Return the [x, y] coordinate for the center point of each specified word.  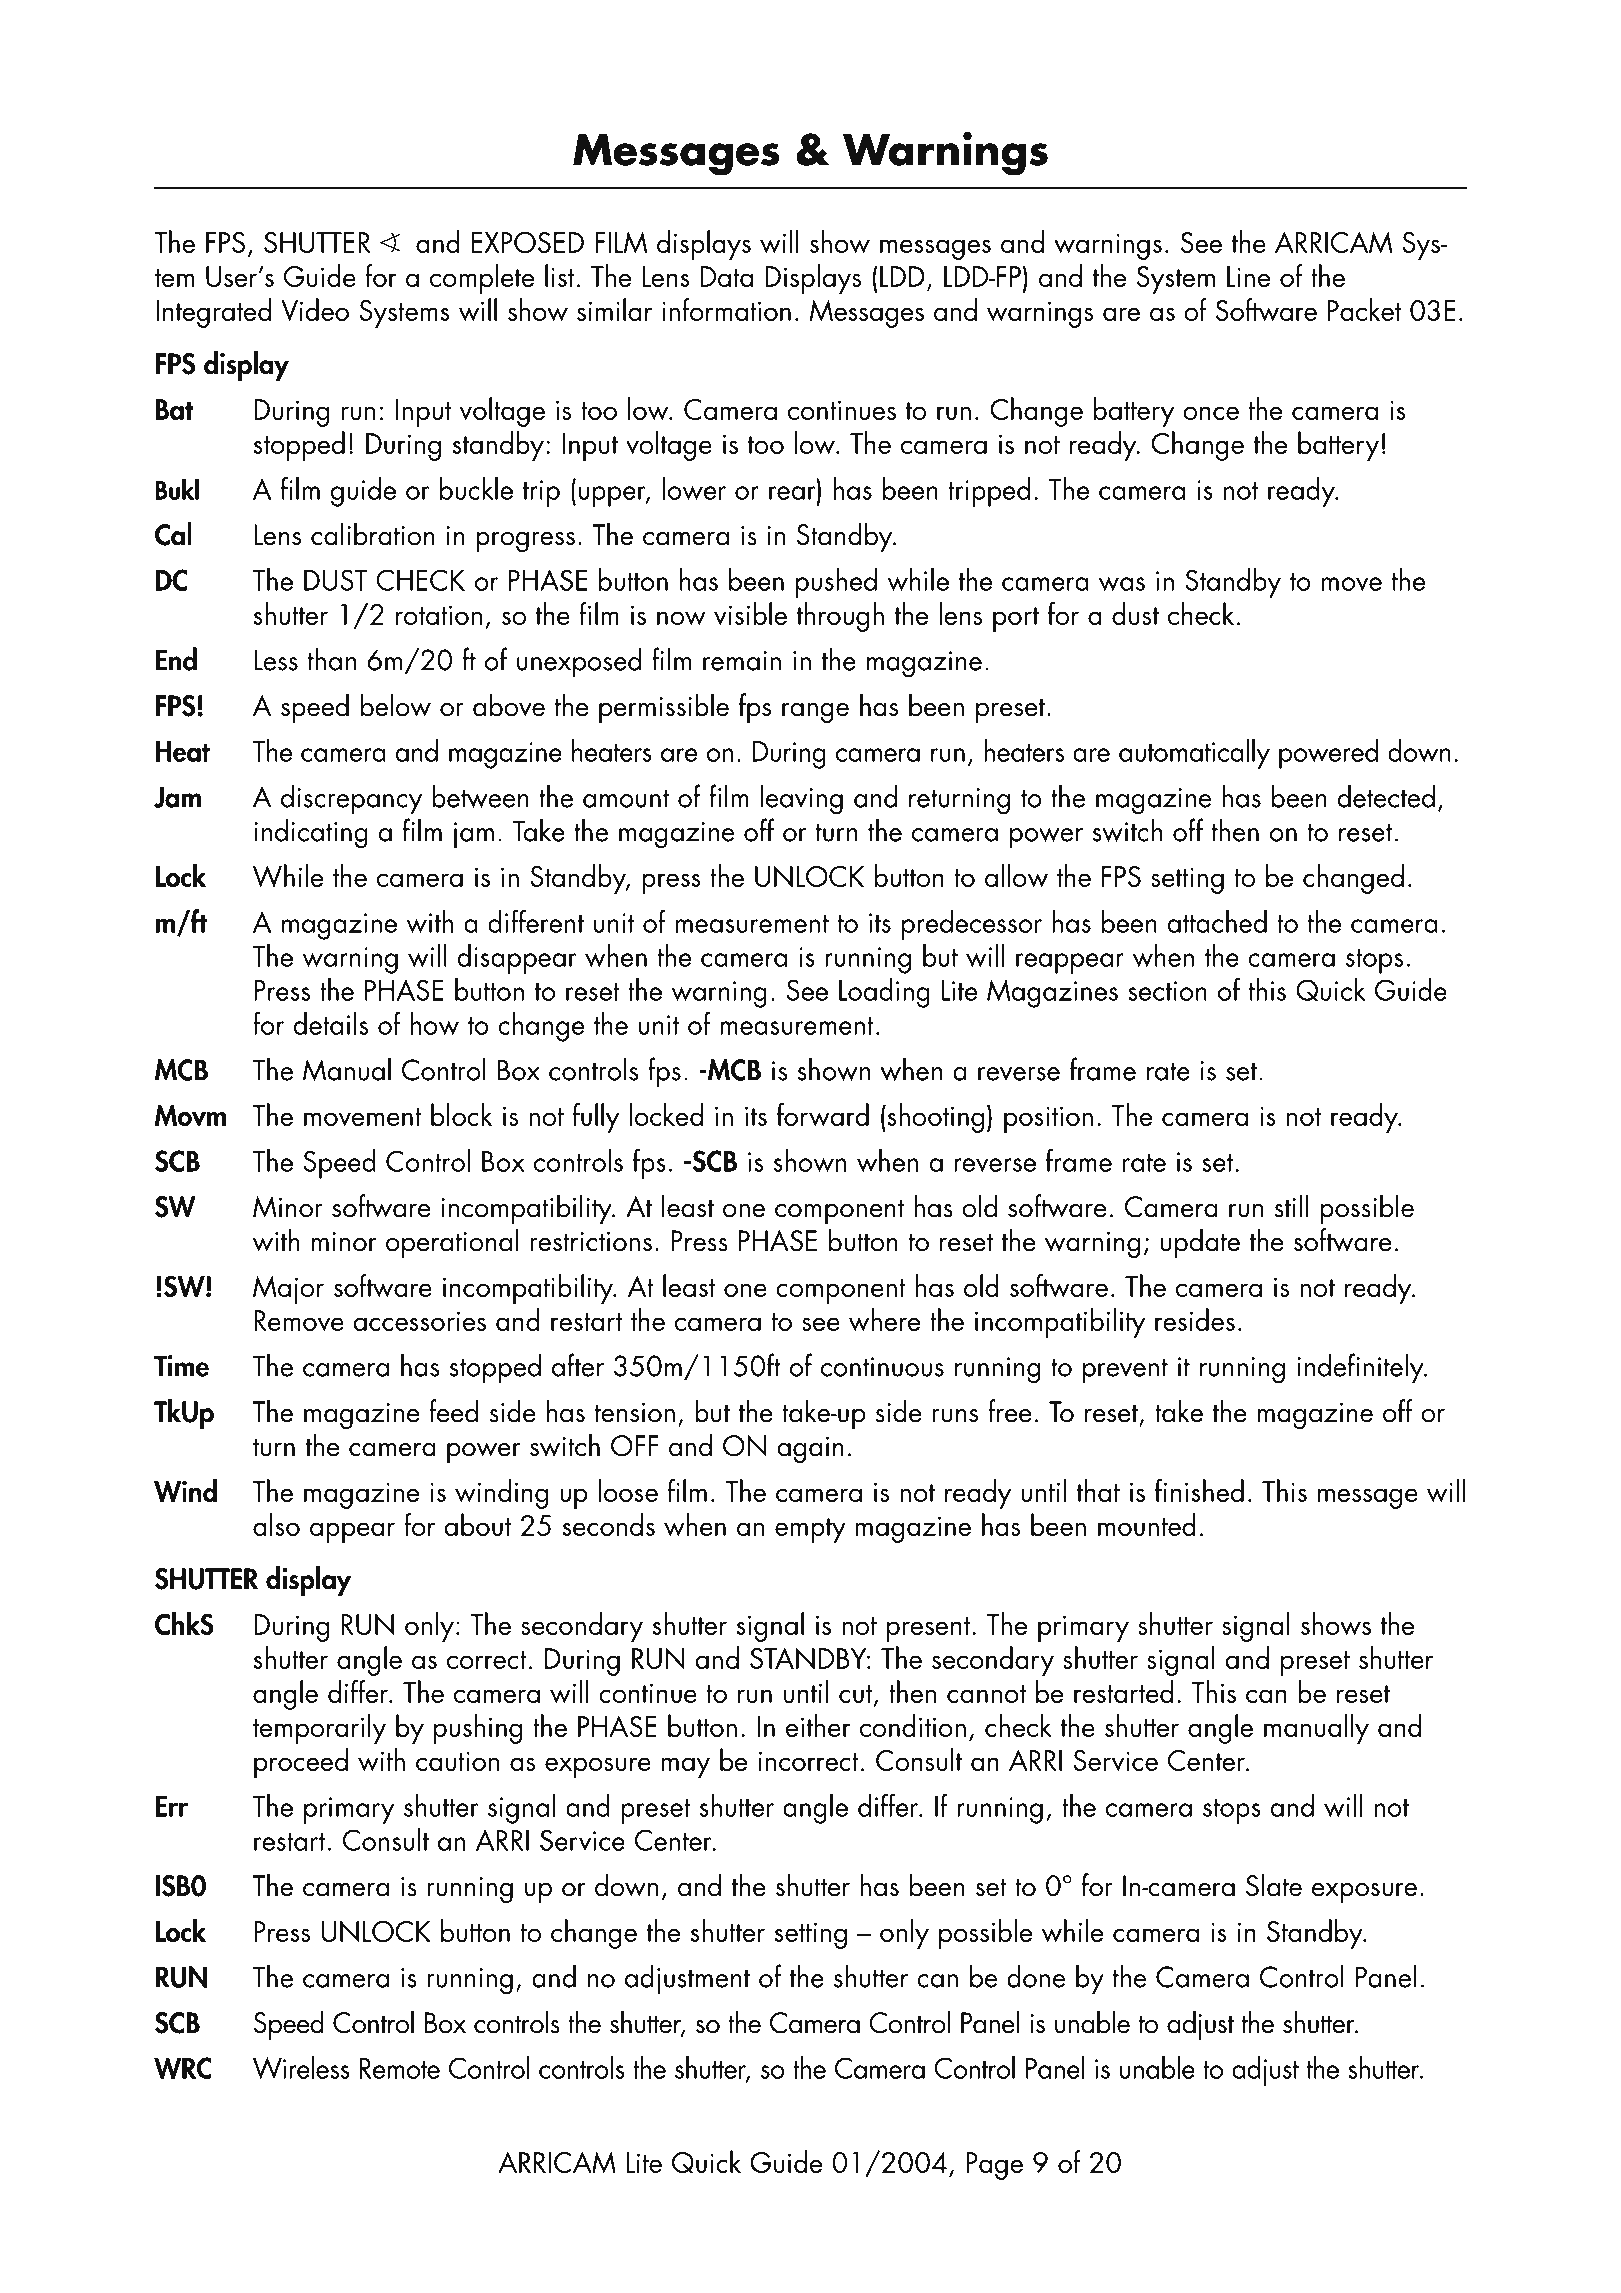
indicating [311, 833]
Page [994, 2166]
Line [1248, 276]
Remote [400, 2068]
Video [315, 310]
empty [810, 1530]
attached [1217, 921]
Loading [884, 993]
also [276, 1524]
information [726, 309]
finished [1199, 1490]
